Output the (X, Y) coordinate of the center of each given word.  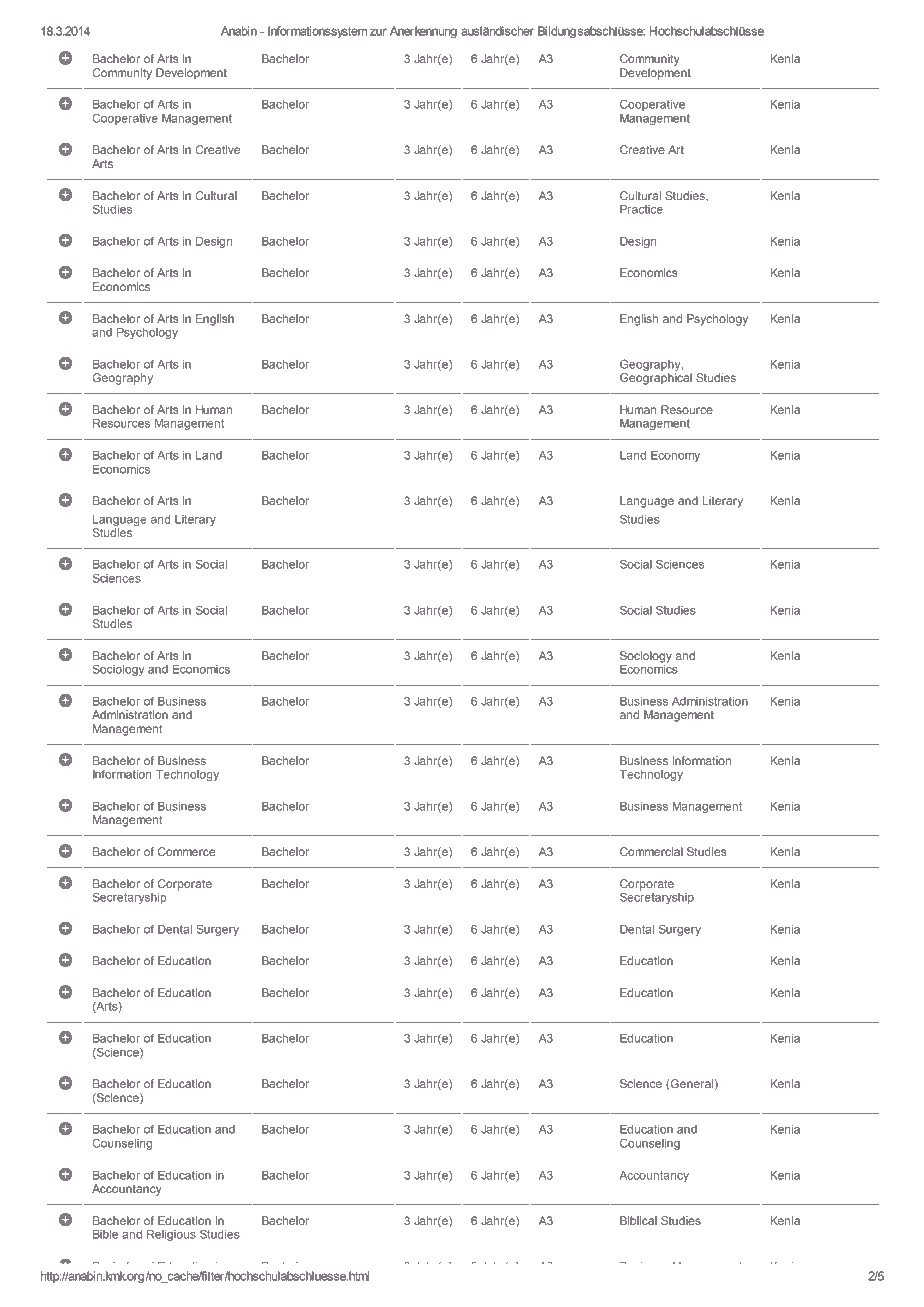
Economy (675, 456)
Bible (105, 1234)
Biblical (638, 1220)
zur (378, 32)
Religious (171, 1235)
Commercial (651, 851)
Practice (641, 209)
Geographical (656, 379)
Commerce (186, 851)
